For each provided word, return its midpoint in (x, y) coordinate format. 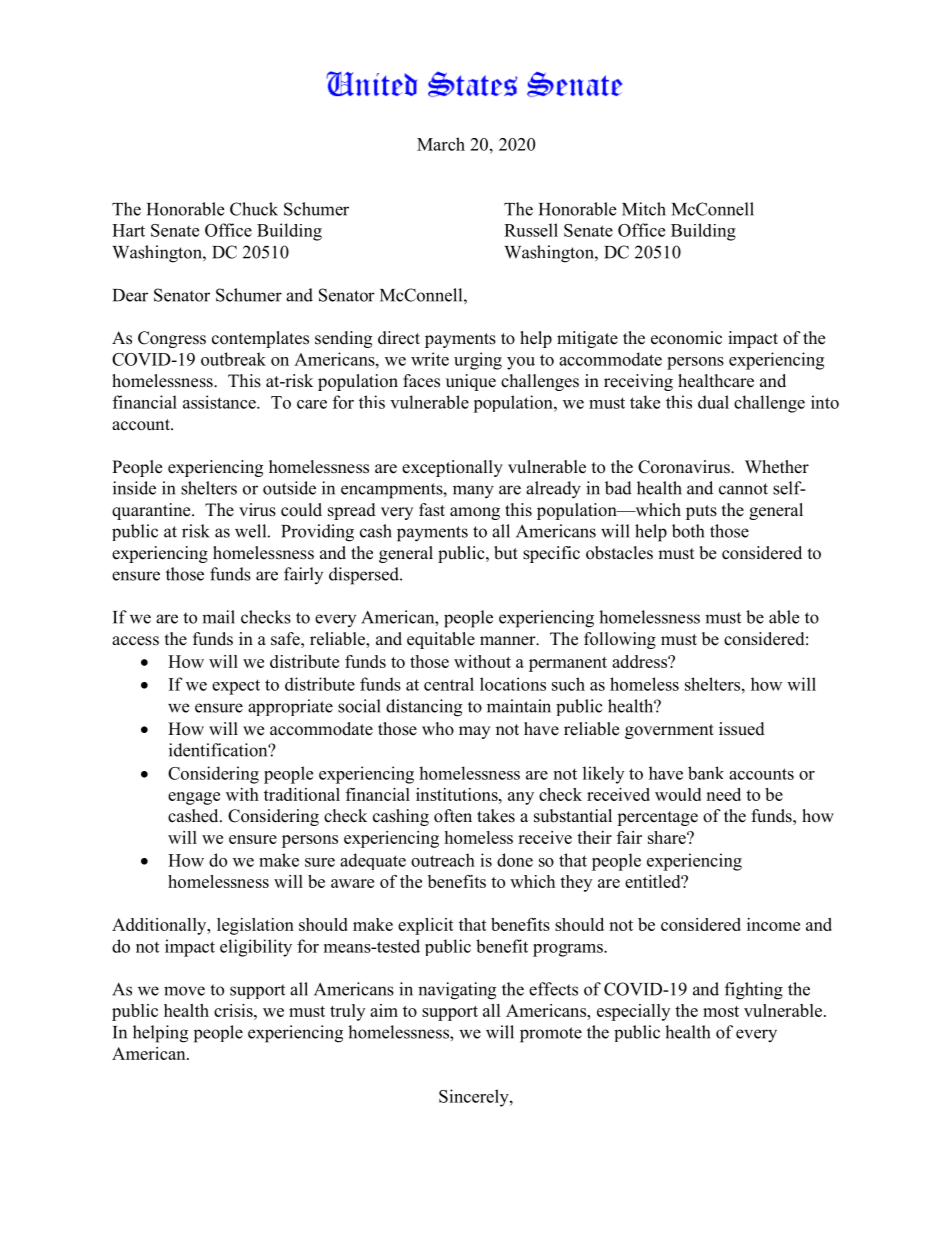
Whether (777, 467)
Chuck (254, 209)
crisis (234, 1010)
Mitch (644, 209)
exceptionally (452, 468)
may (474, 732)
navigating (457, 991)
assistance (220, 402)
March (441, 144)
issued (742, 729)
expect (236, 687)
